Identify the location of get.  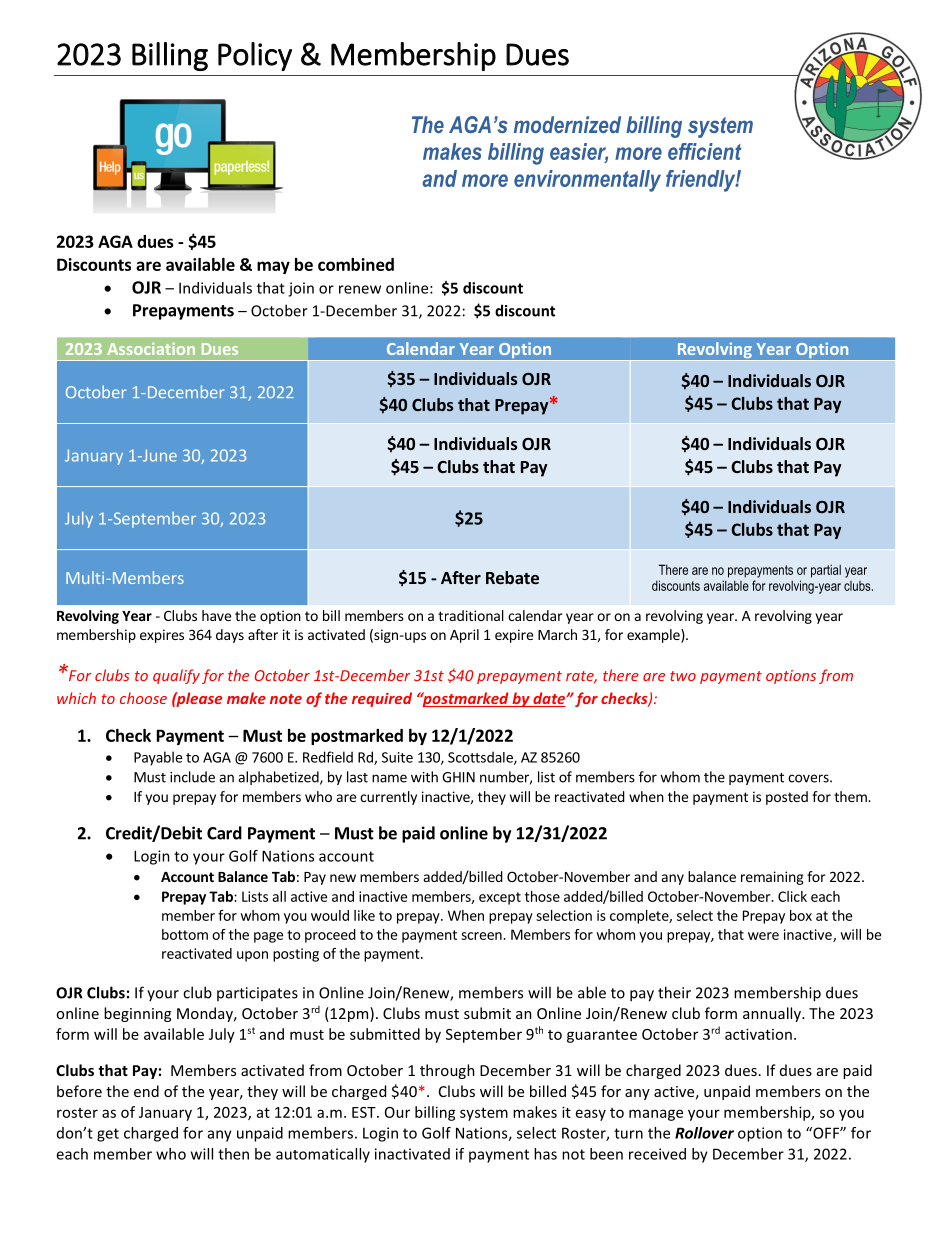
(108, 1135).
